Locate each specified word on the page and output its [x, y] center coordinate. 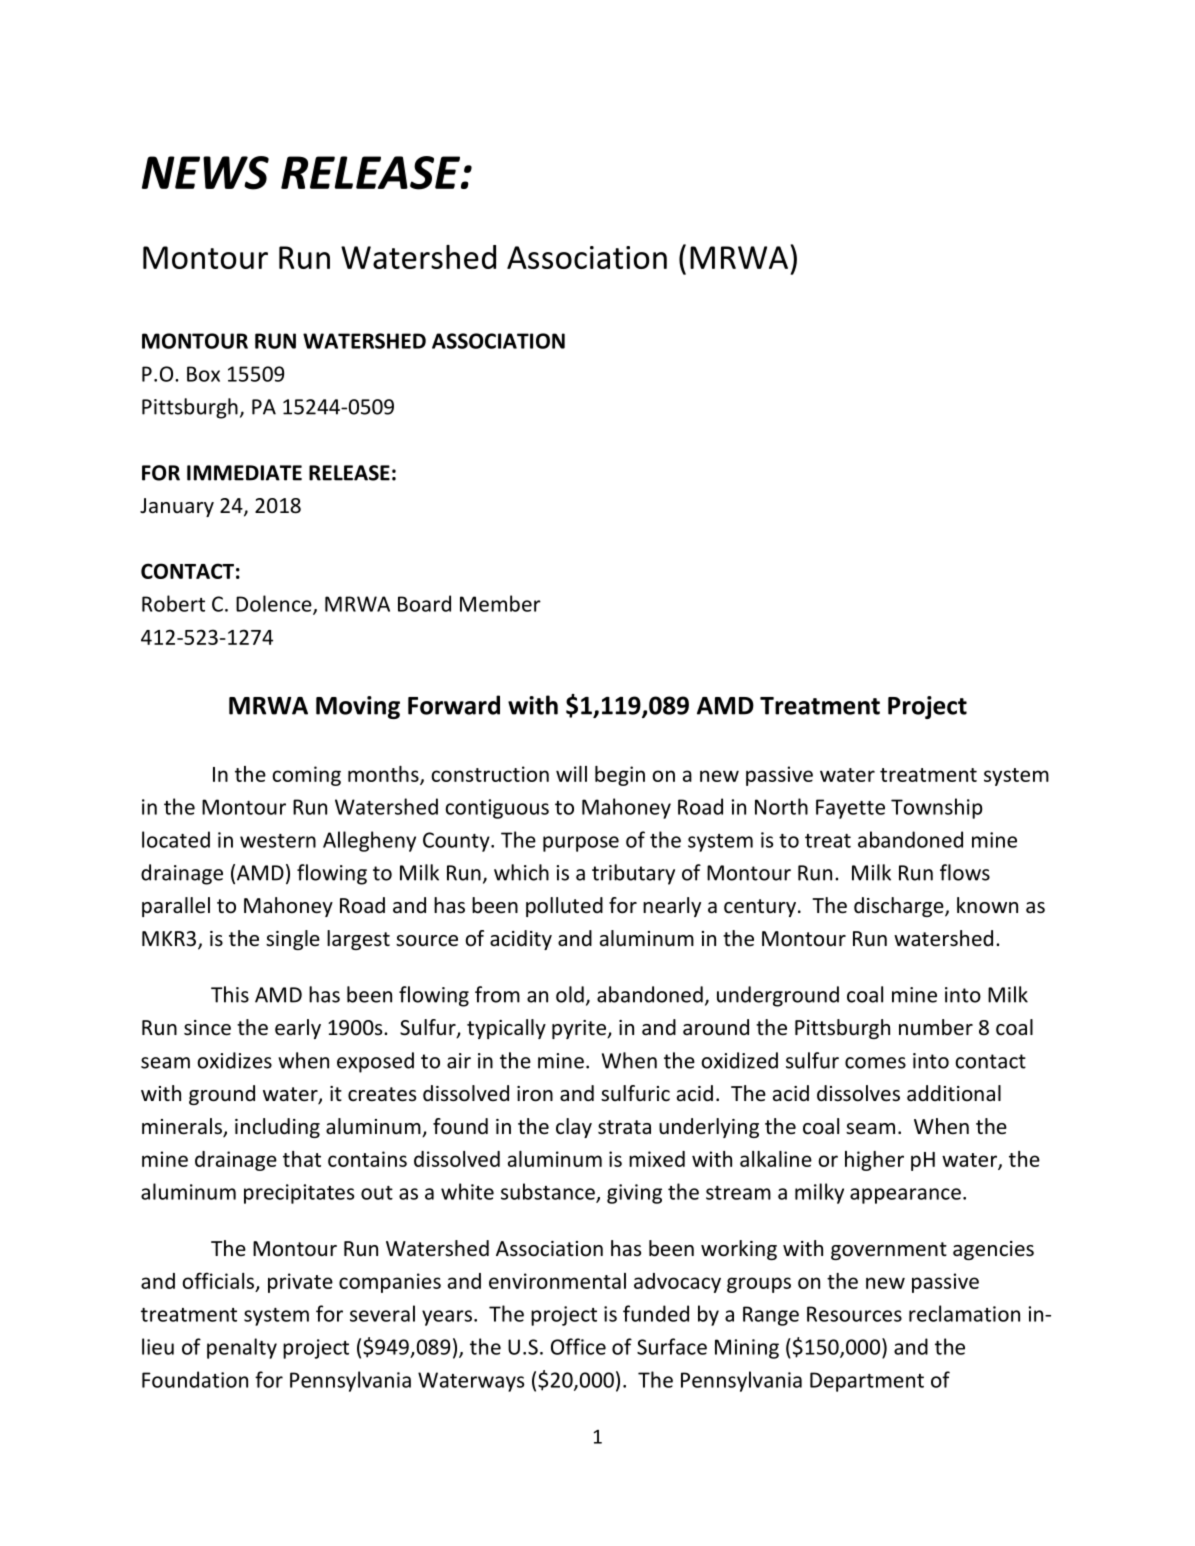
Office [578, 1346]
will [571, 774]
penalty [242, 1348]
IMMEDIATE [244, 473]
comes [875, 1063]
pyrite [580, 1029]
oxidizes [234, 1060]
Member [500, 603]
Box [203, 374]
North [781, 806]
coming [306, 776]
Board [424, 603]
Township [937, 808]
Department [867, 1382]
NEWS [205, 173]
